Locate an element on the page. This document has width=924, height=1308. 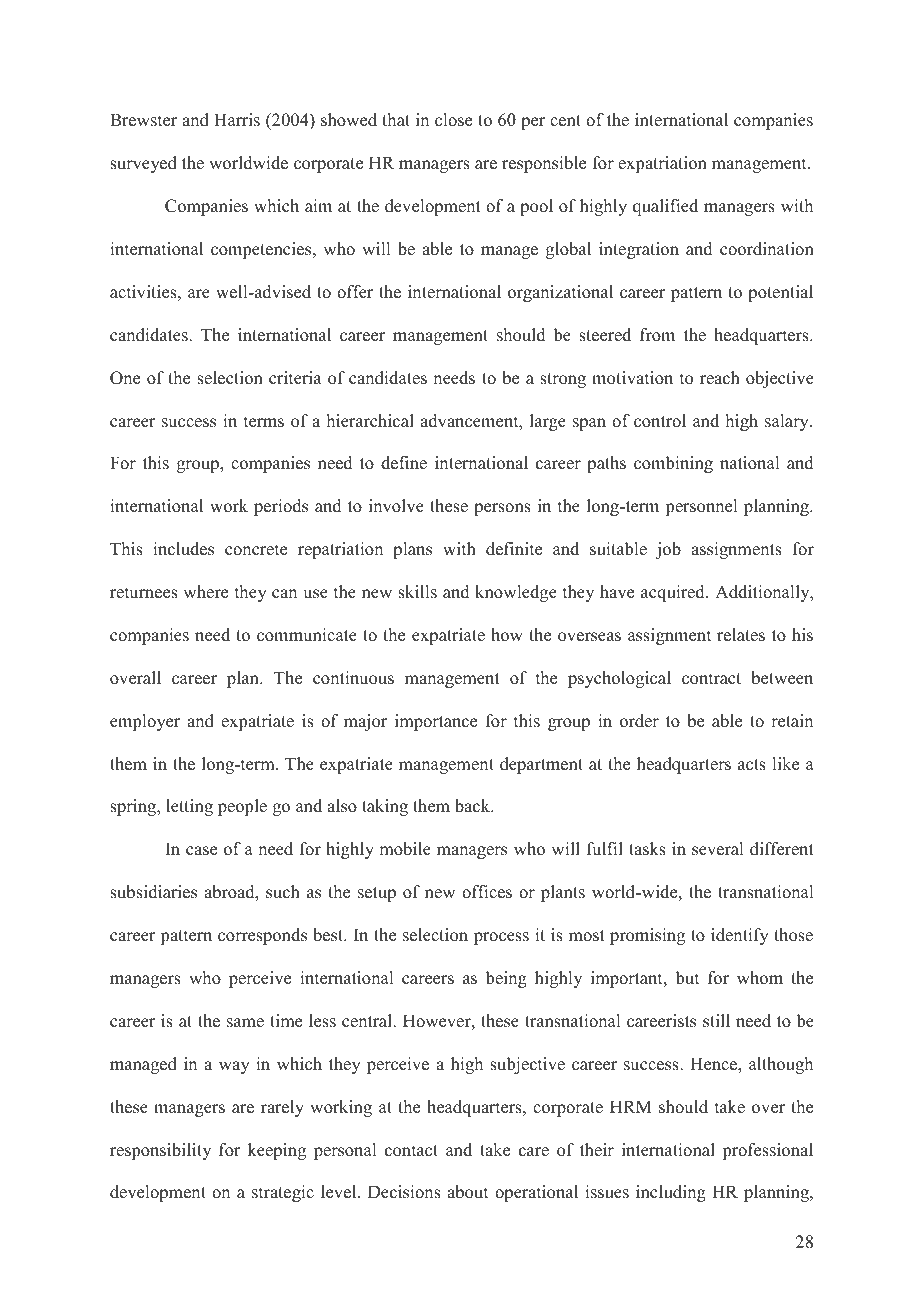
Harris is located at coordinates (237, 120).
